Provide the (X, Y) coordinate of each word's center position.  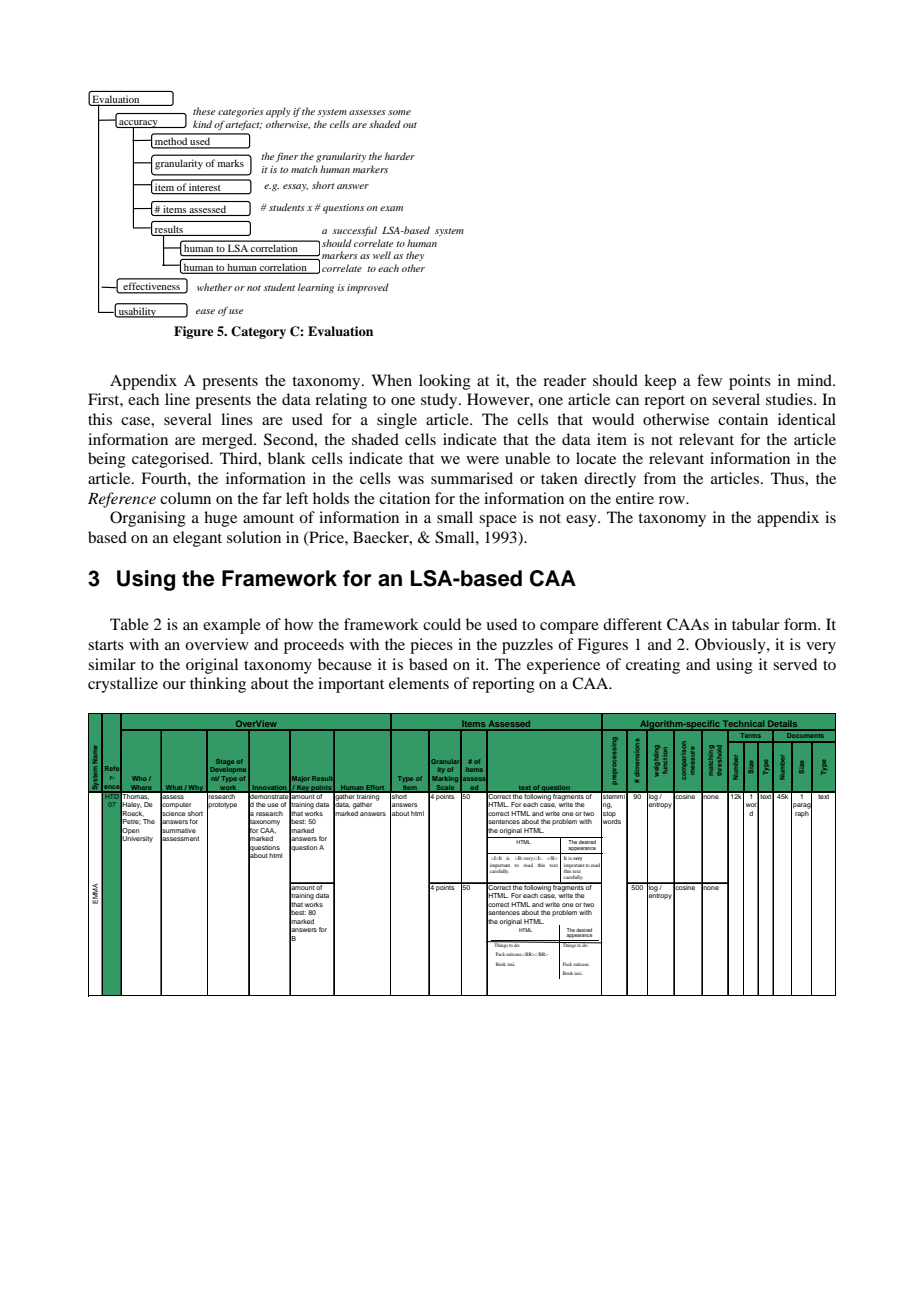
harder (400, 156)
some (399, 112)
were (482, 460)
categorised (172, 460)
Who (139, 778)
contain (743, 419)
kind (202, 124)
